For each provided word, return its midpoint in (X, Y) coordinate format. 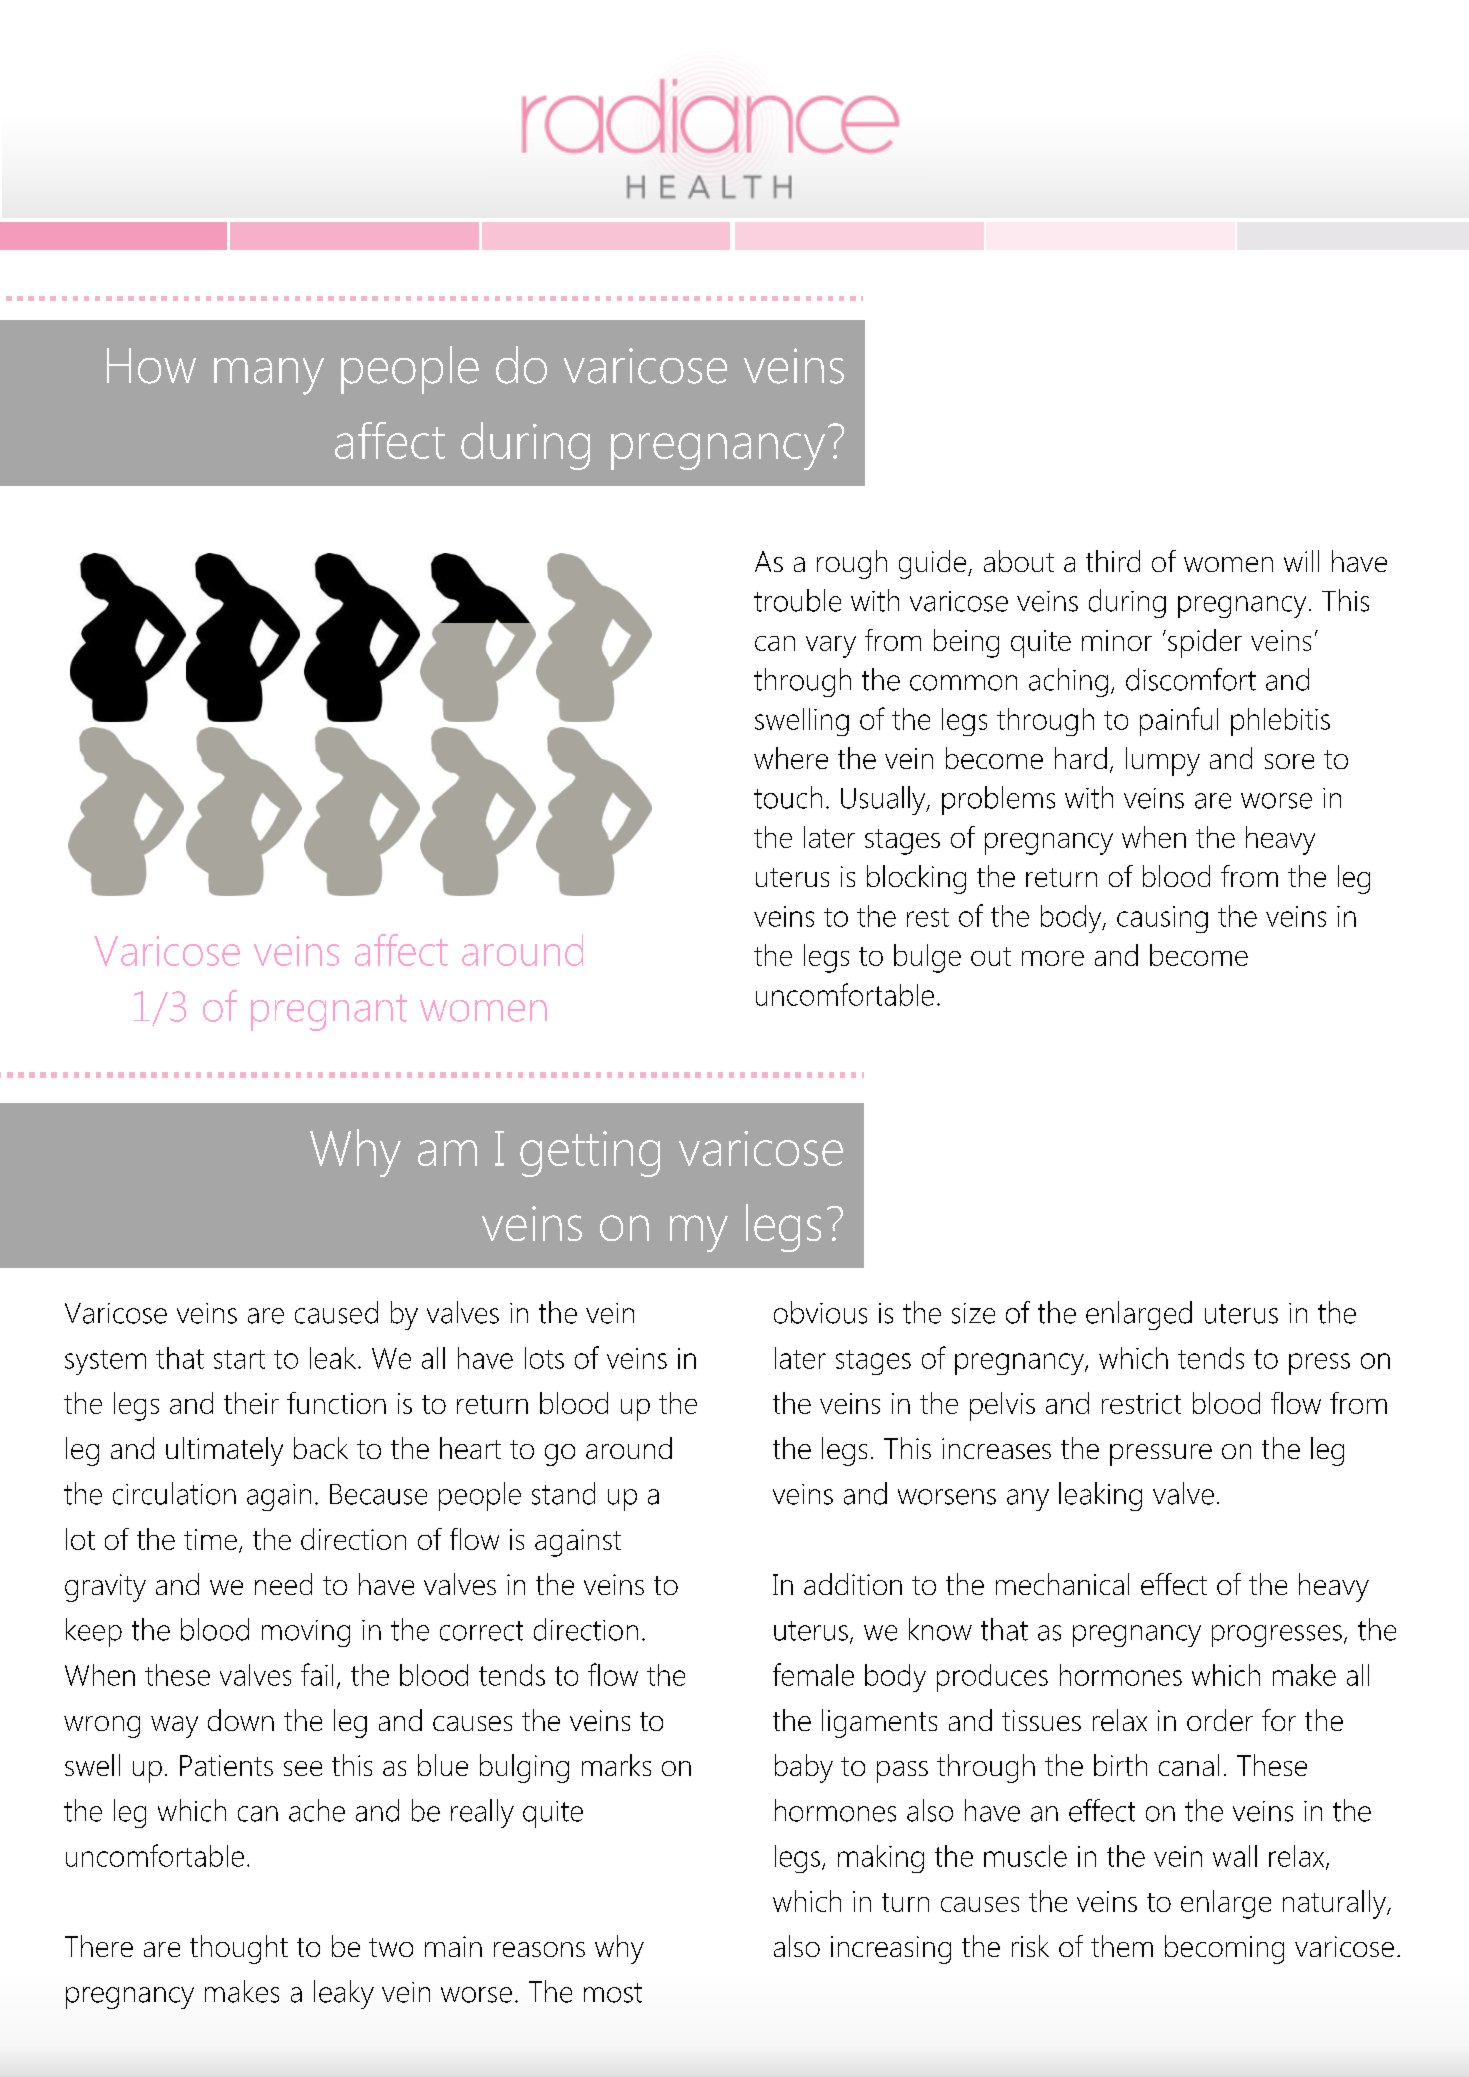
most (613, 1993)
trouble (797, 600)
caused (336, 1312)
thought (239, 1949)
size (973, 1313)
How (151, 366)
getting (590, 1154)
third (1113, 561)
